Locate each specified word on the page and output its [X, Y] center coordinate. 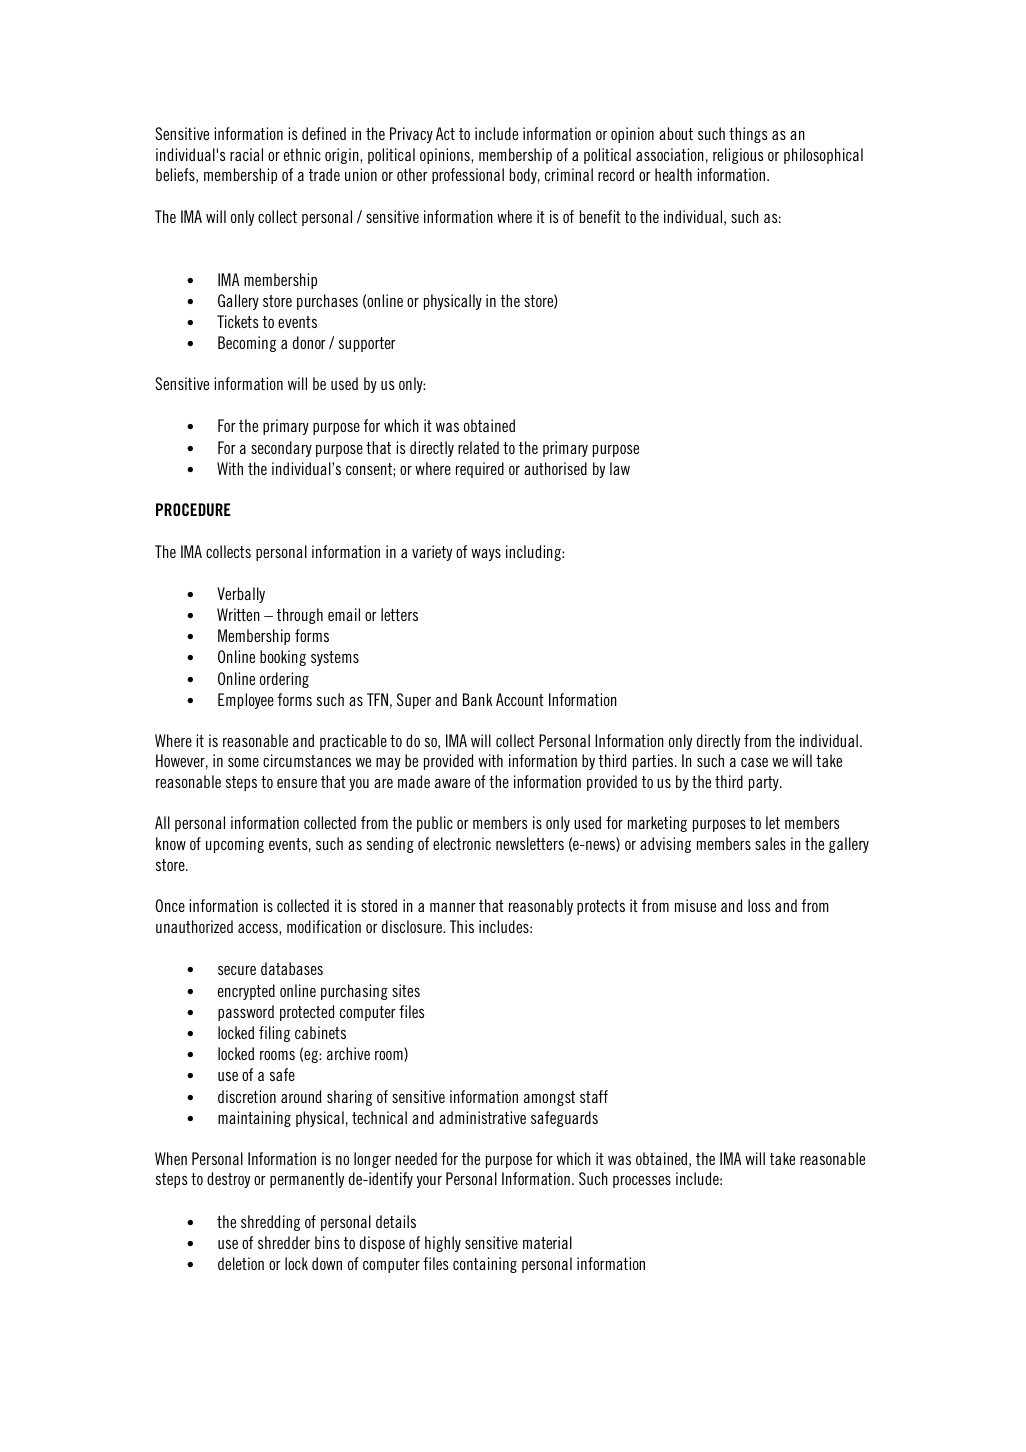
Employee [246, 701]
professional [468, 176]
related [478, 447]
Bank [477, 699]
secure [237, 970]
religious [738, 156]
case [754, 762]
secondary [281, 449]
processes [642, 1182]
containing [485, 1265]
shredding [270, 1223]
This [462, 926]
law [620, 468]
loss [759, 905]
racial [246, 154]
